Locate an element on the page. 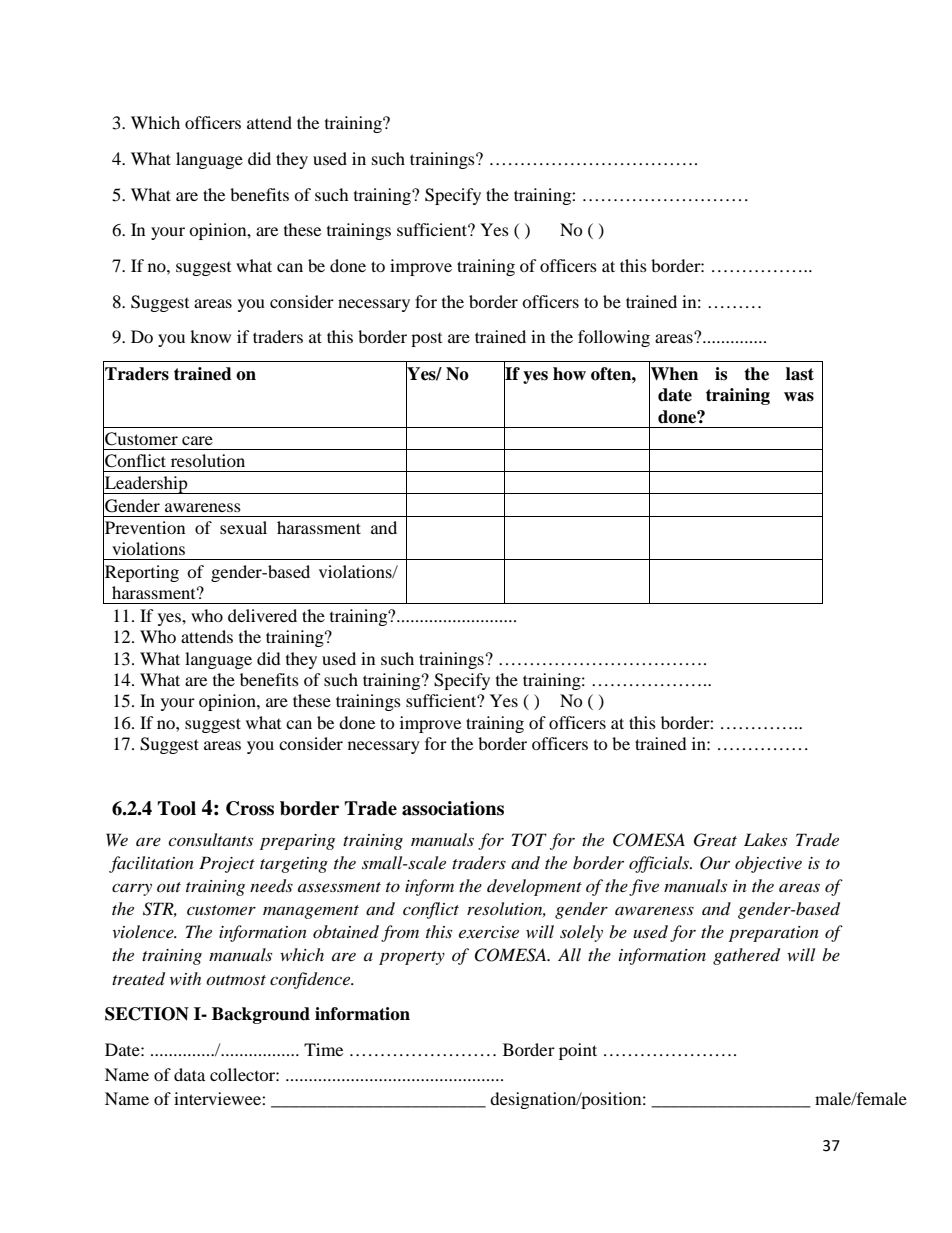 The width and height of the image is (952, 1233). exercise is located at coordinates (489, 932).
